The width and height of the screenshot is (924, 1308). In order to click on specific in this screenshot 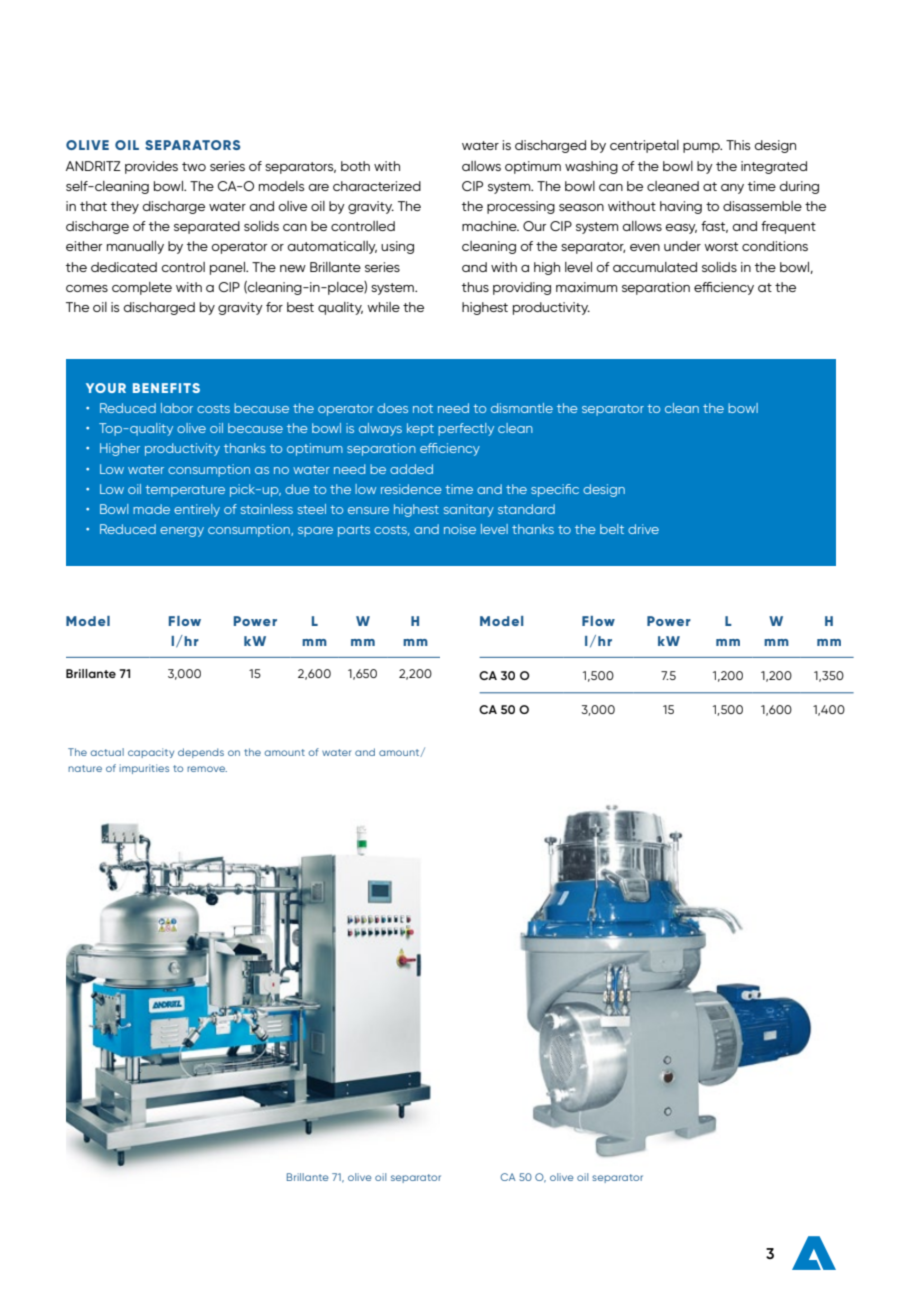, I will do `click(555, 490)`.
